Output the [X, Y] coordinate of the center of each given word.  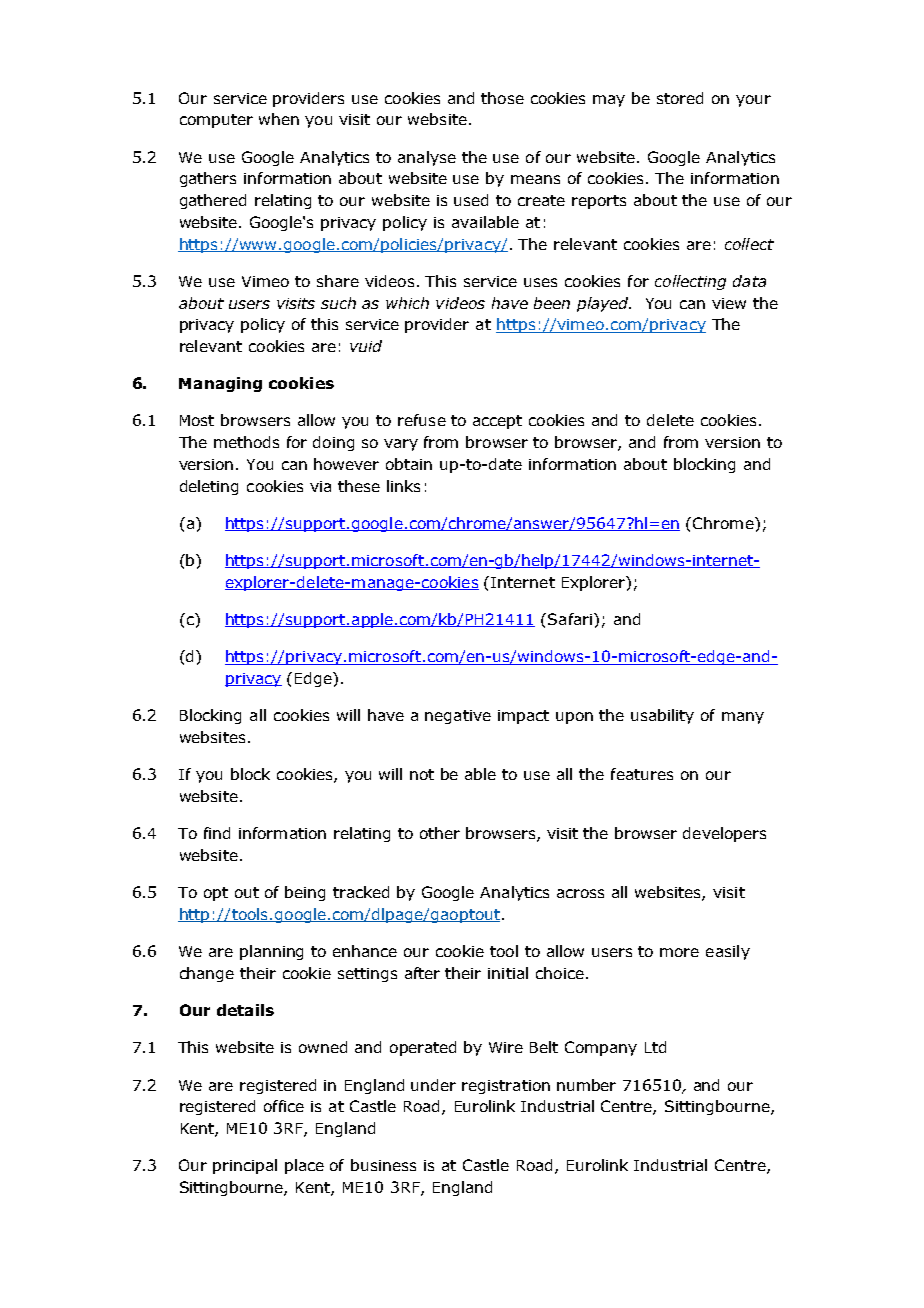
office [284, 1106]
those [502, 98]
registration [506, 1087]
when [279, 119]
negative [458, 717]
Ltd [655, 1047]
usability [662, 716]
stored [680, 98]
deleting [209, 487]
